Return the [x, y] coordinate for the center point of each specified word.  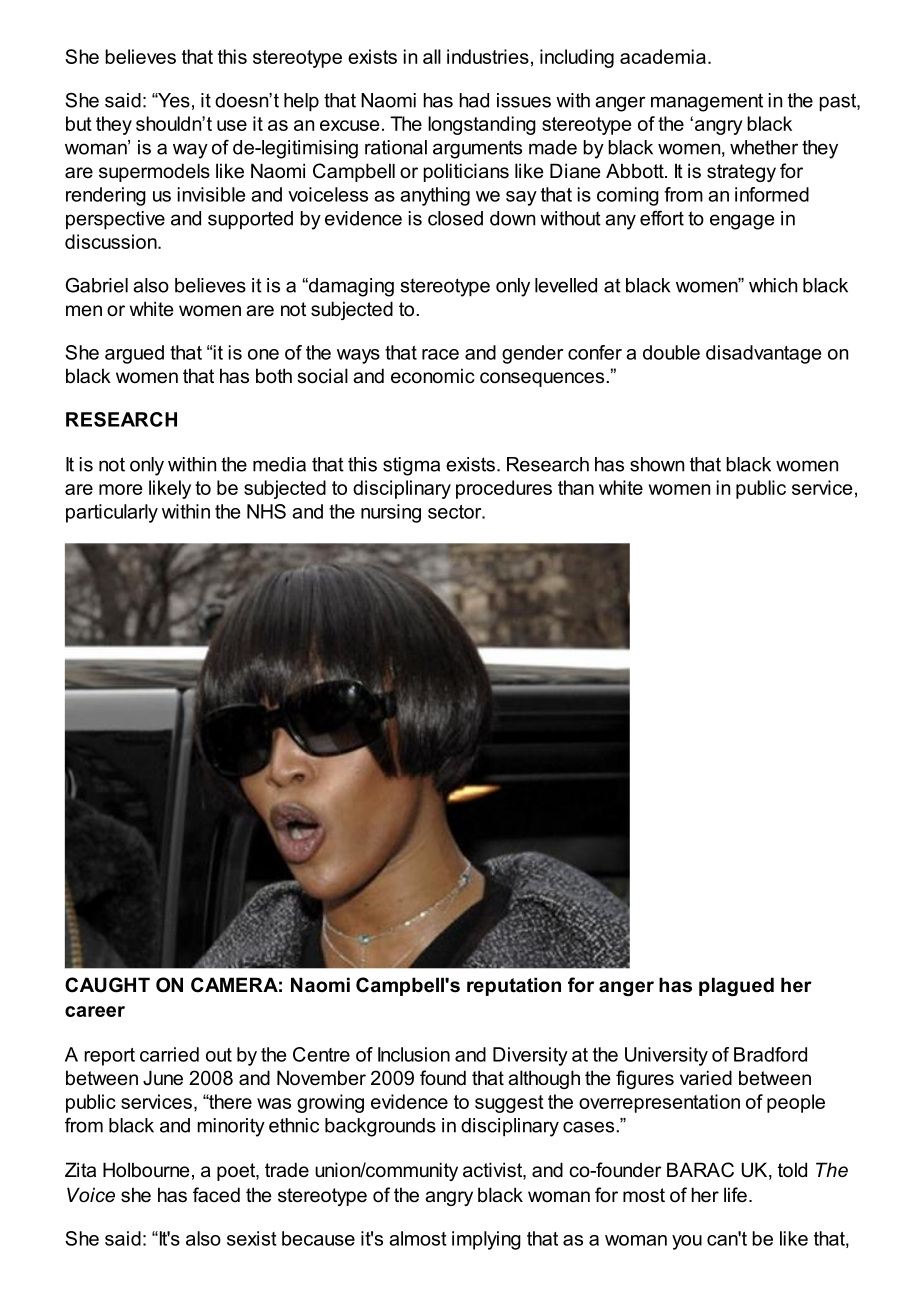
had [474, 100]
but [79, 123]
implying [486, 1240]
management [707, 102]
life [735, 1194]
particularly [112, 513]
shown [657, 464]
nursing [391, 513]
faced [216, 1195]
